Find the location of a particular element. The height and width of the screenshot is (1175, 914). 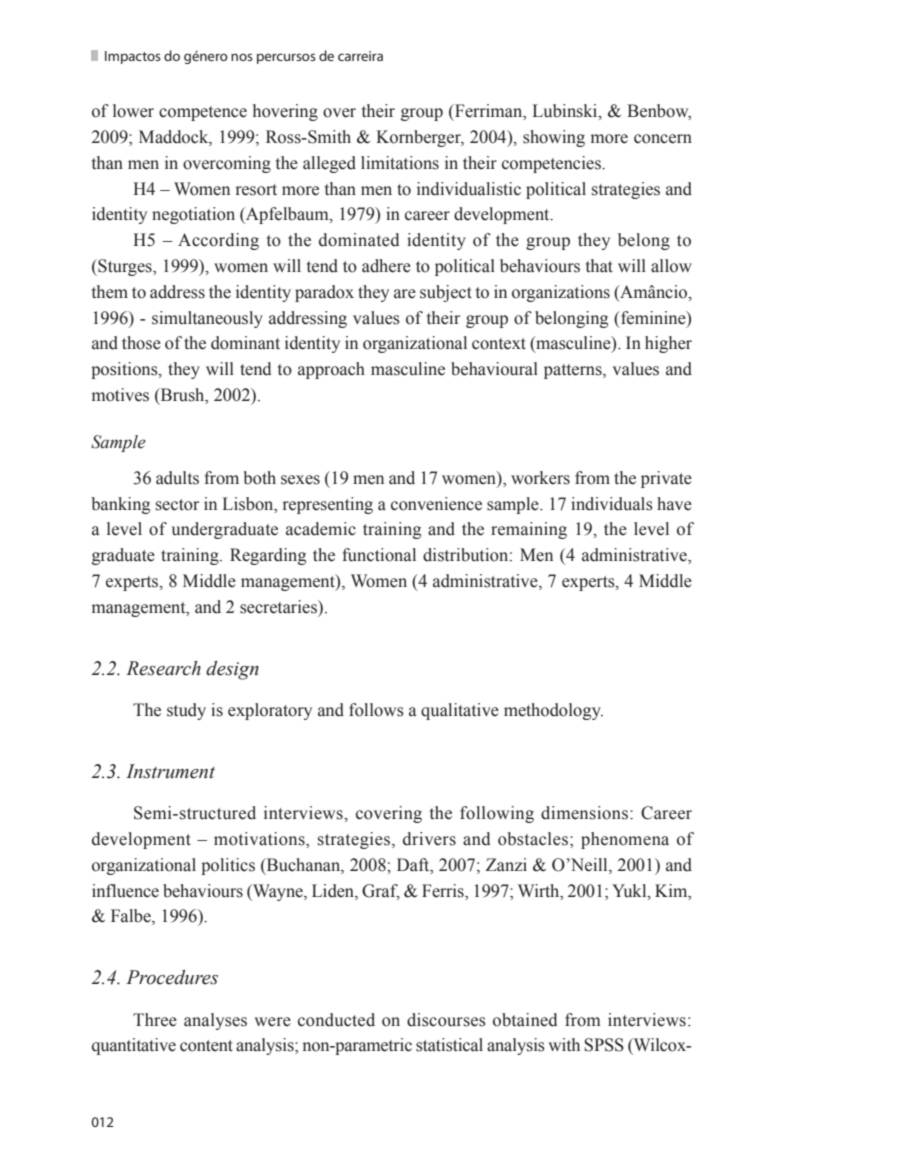

functional is located at coordinates (379, 555).
